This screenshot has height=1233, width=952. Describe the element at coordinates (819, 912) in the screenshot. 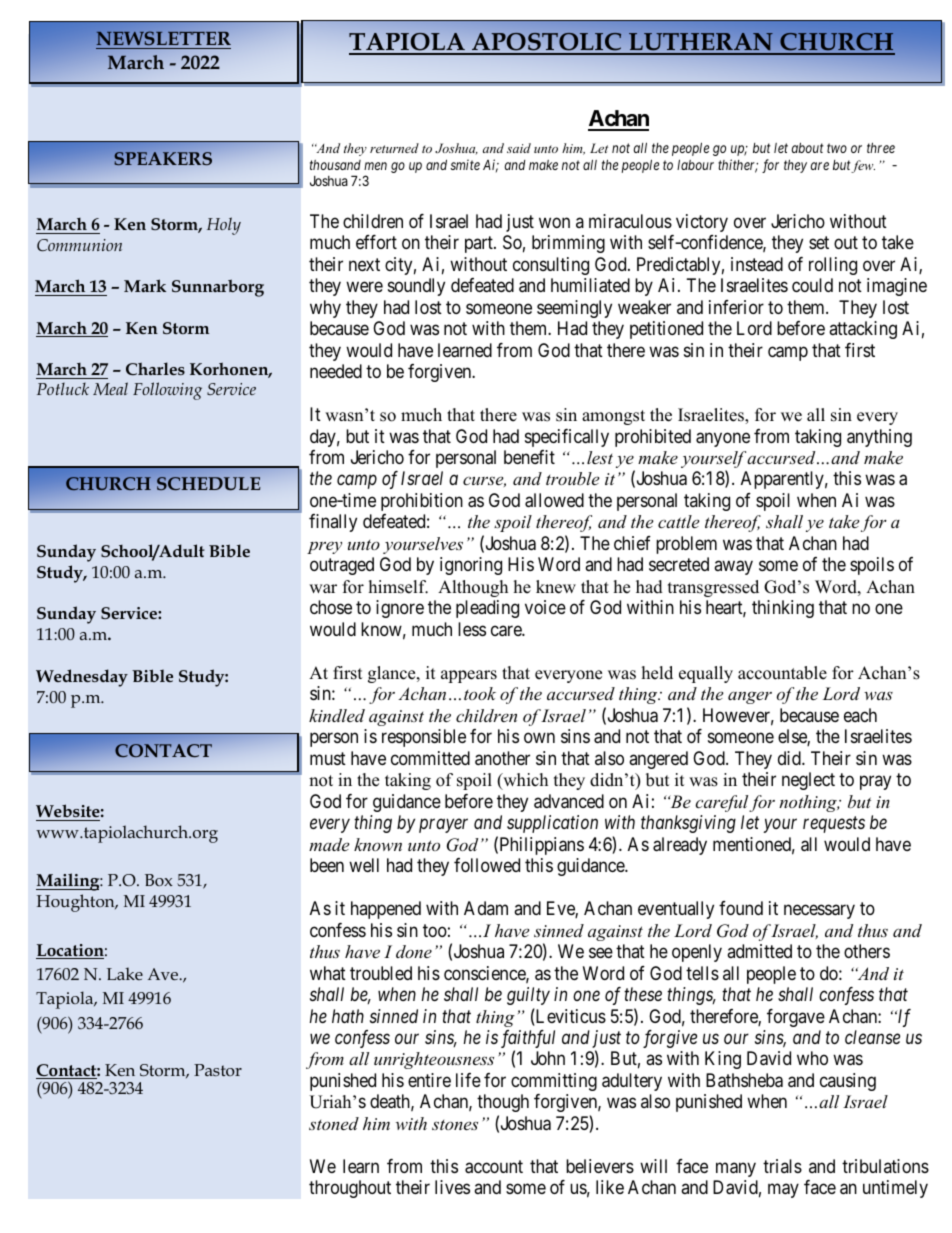

I see `necessary` at that location.
